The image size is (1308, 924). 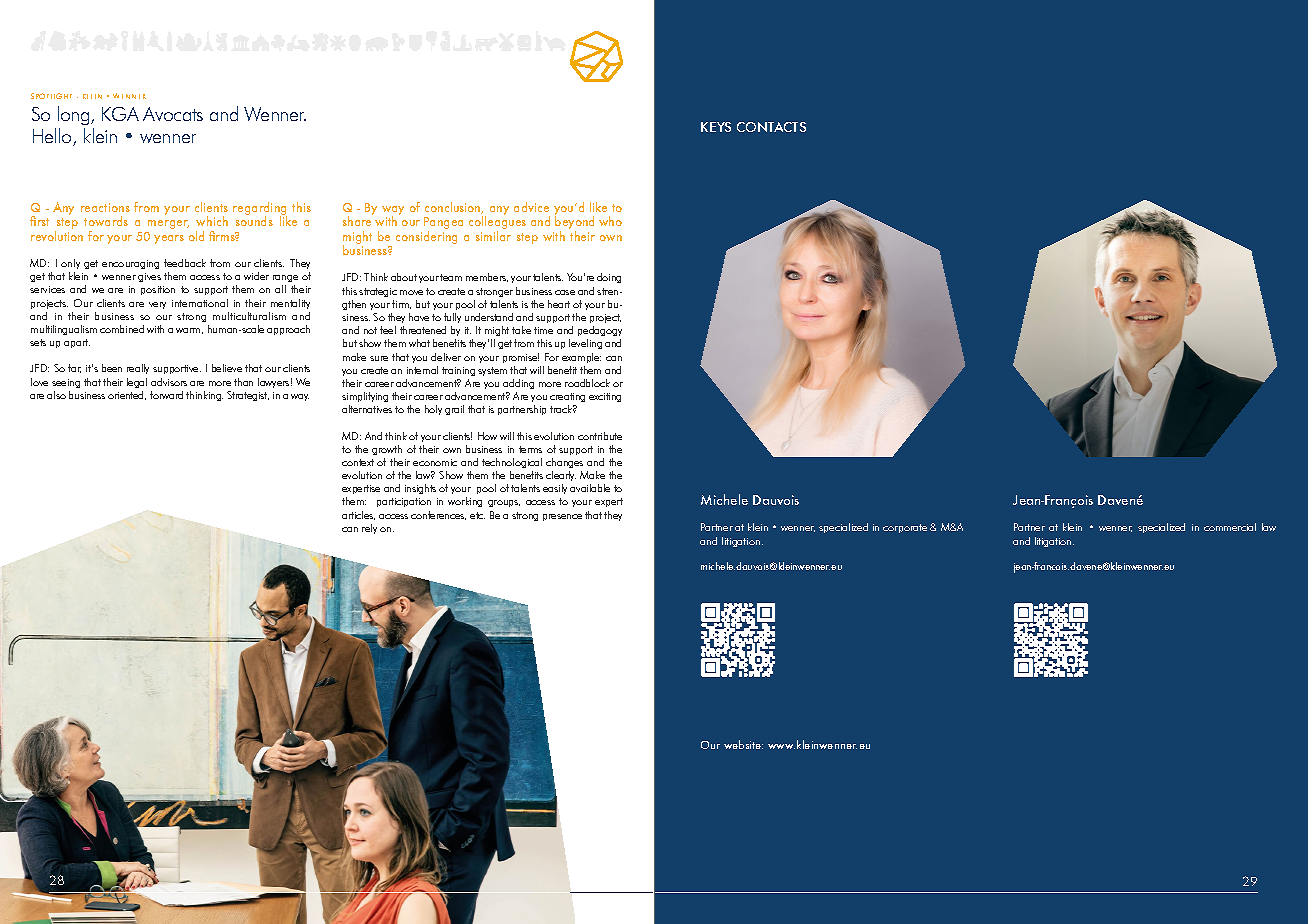 What do you see at coordinates (610, 221) in the screenshot?
I see `who` at bounding box center [610, 221].
